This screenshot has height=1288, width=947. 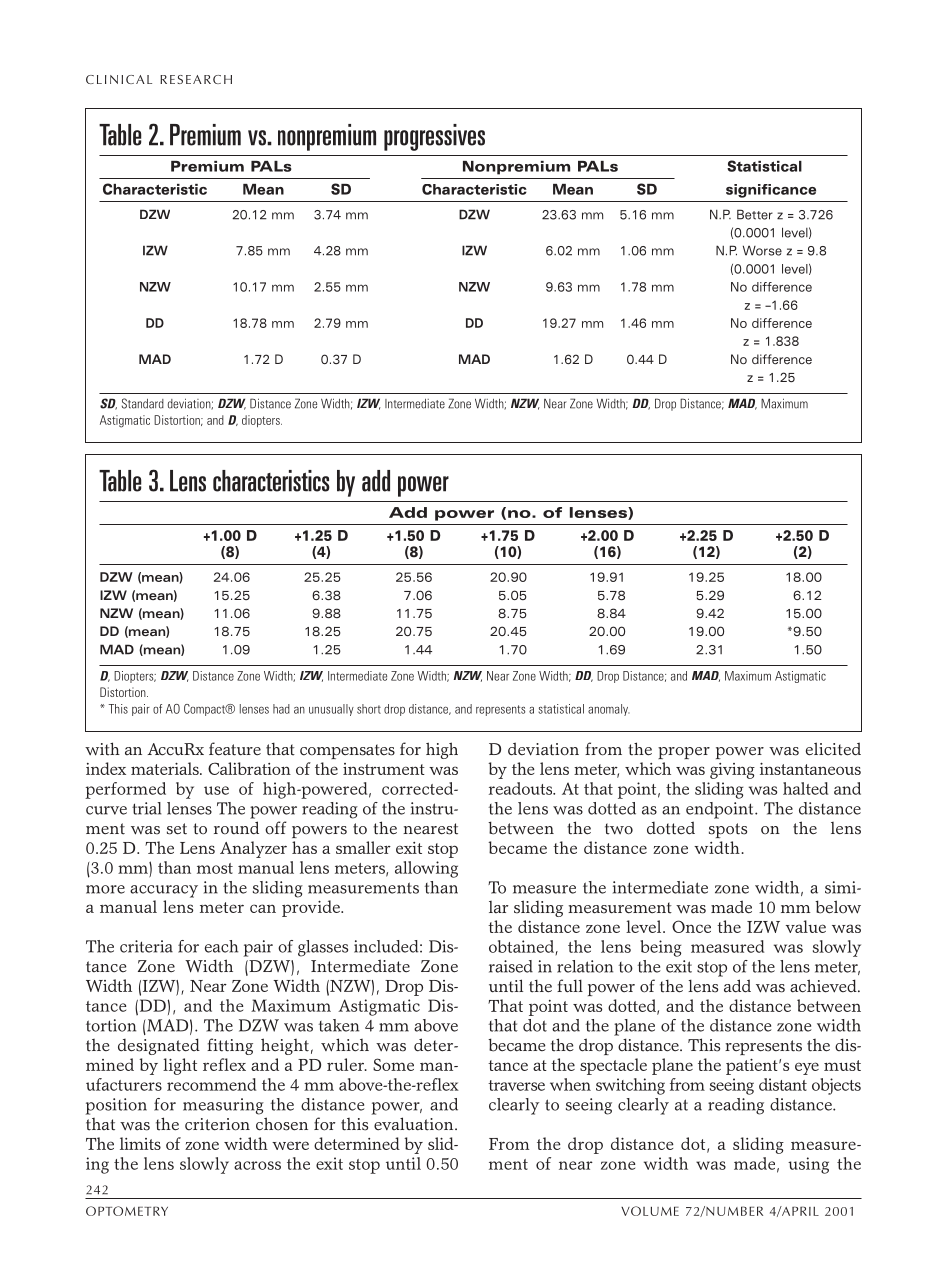 What do you see at coordinates (196, 79) in the screenshot?
I see `RESEARCH` at bounding box center [196, 79].
